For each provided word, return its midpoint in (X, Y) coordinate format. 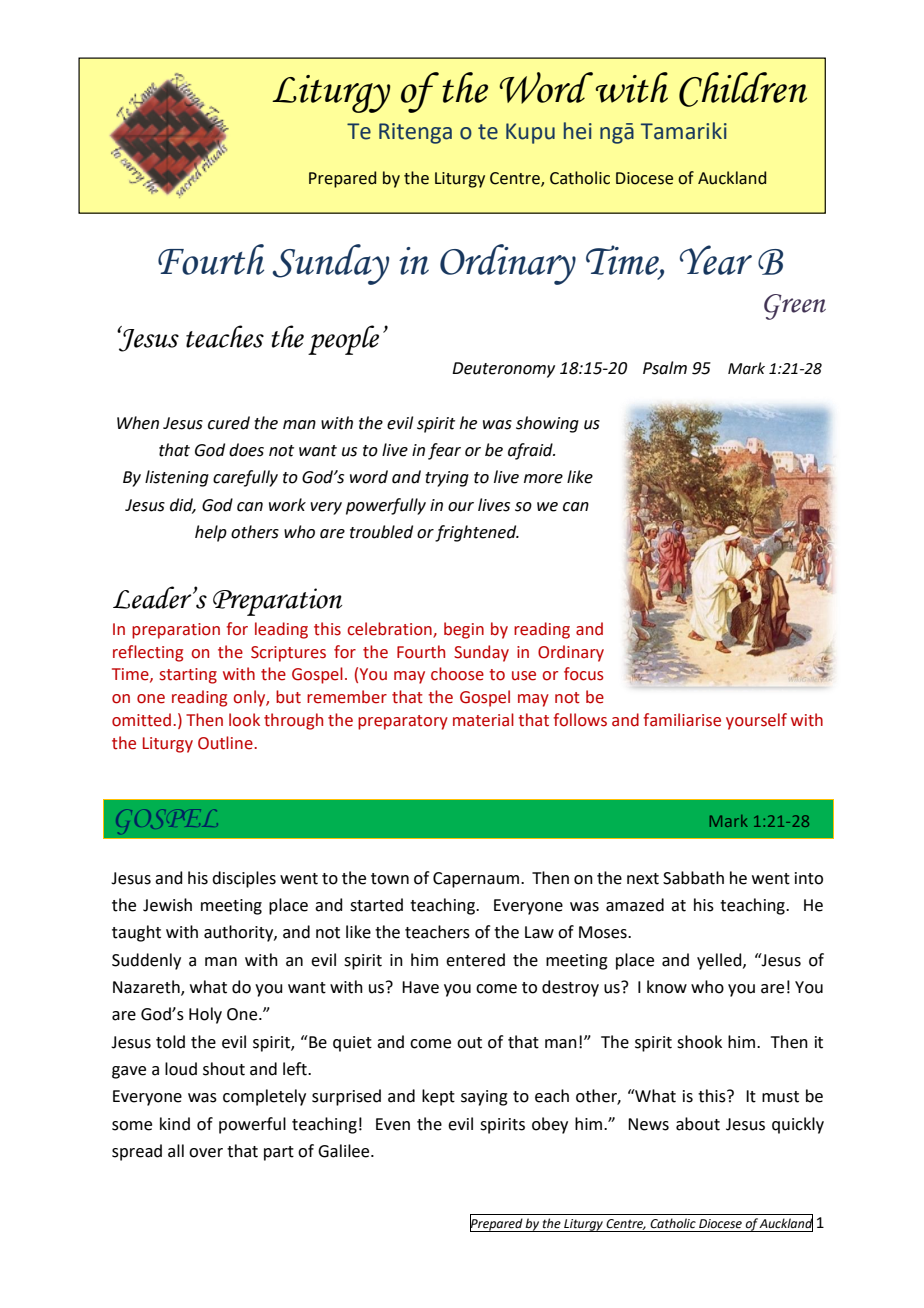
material (483, 720)
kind (175, 1124)
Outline (226, 743)
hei (578, 131)
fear (444, 451)
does (246, 450)
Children (743, 89)
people (343, 340)
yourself (756, 721)
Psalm (665, 368)
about (698, 1124)
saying (484, 1098)
